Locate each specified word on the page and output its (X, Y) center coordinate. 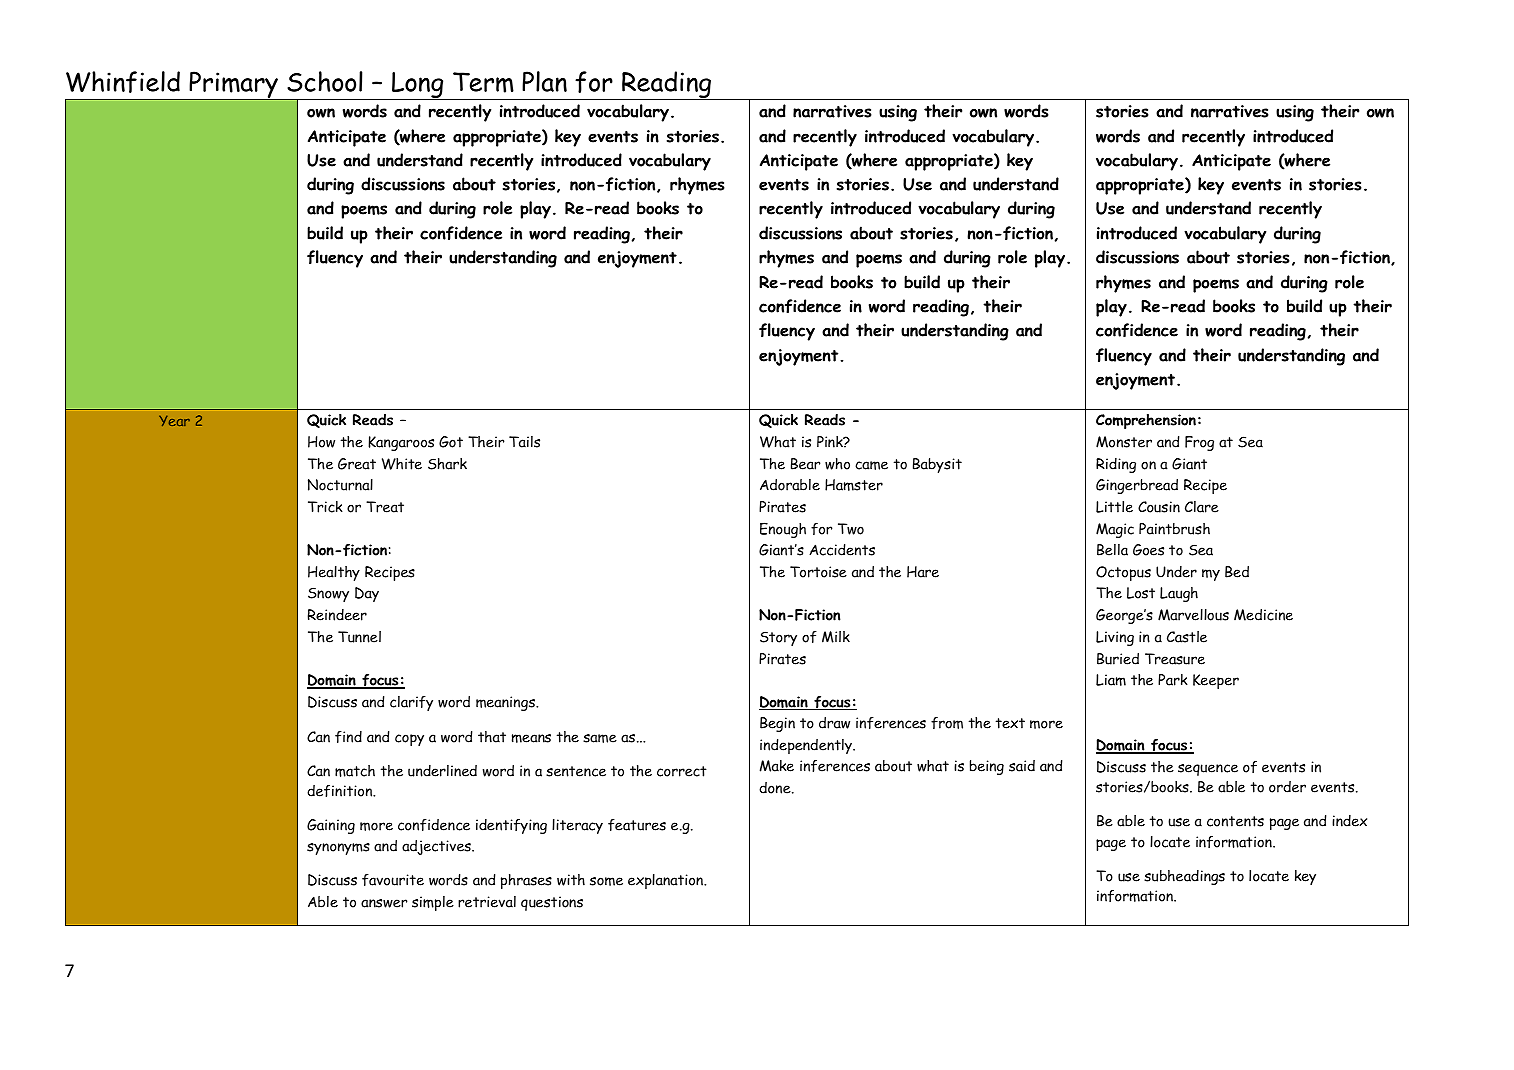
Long (418, 86)
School (325, 81)
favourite (393, 880)
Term (483, 82)
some (606, 881)
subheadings (1184, 877)
